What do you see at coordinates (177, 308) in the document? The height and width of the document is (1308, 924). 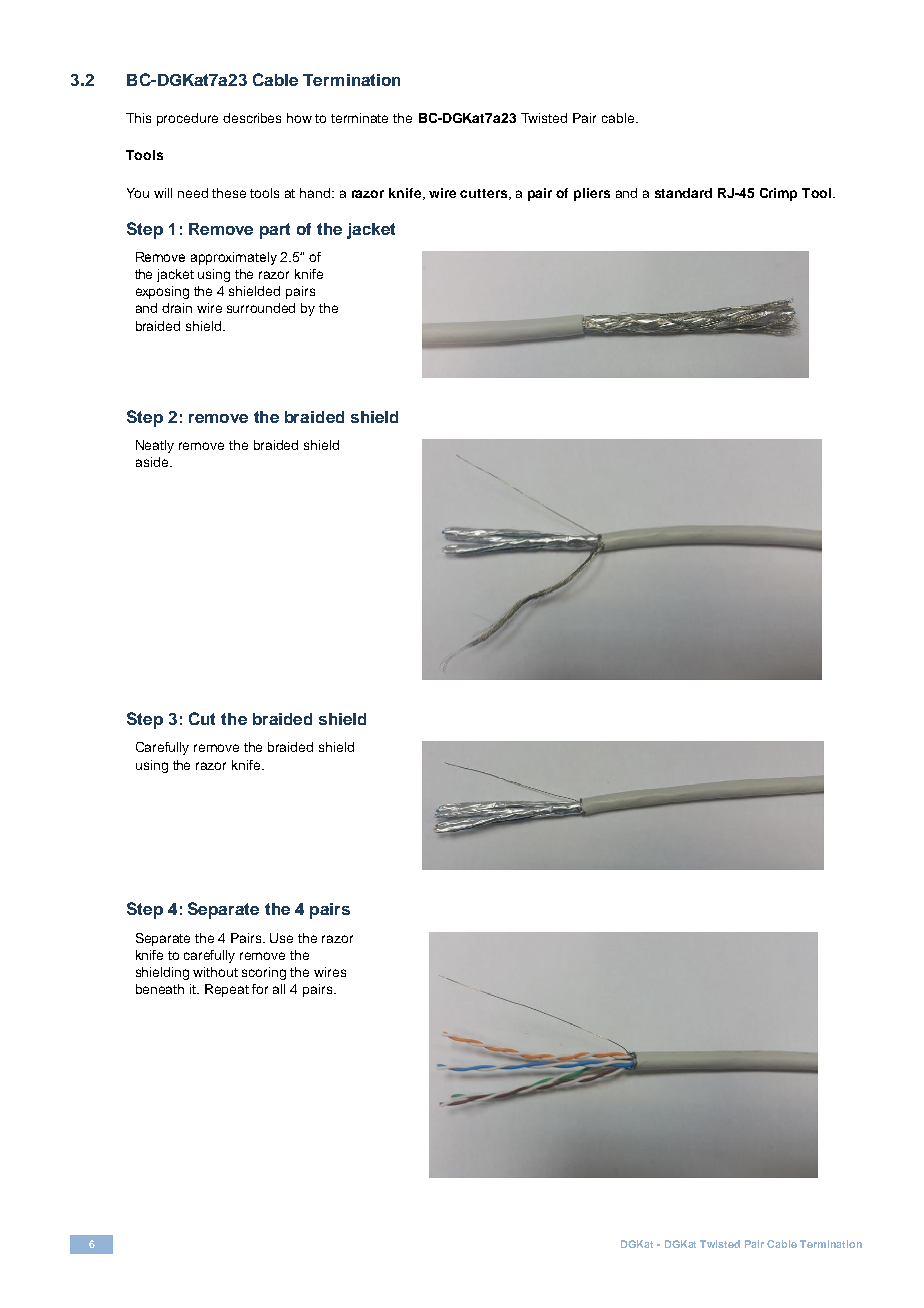 I see `drain` at bounding box center [177, 308].
